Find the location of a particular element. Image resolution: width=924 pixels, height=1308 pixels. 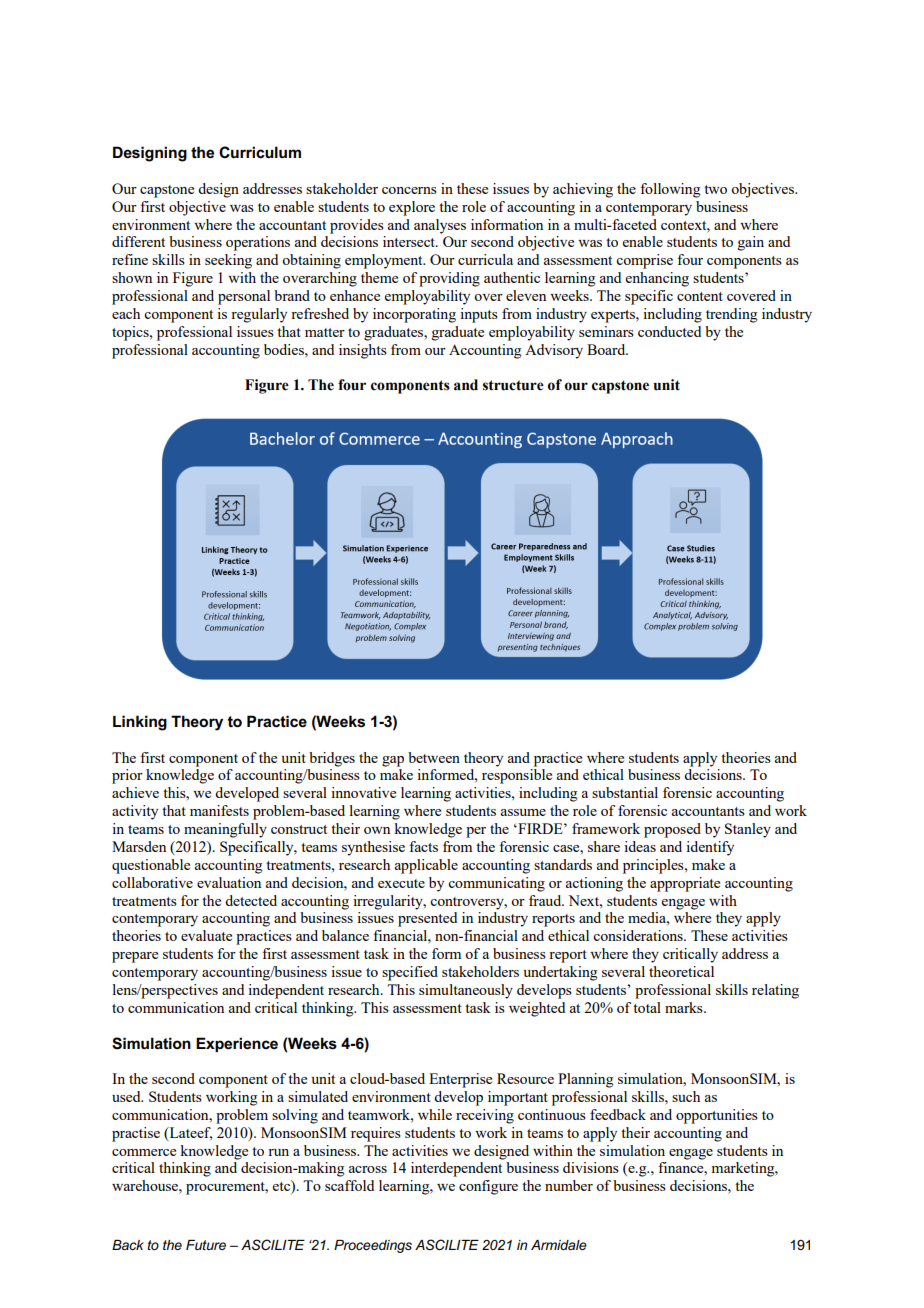

Future is located at coordinates (206, 1245).
